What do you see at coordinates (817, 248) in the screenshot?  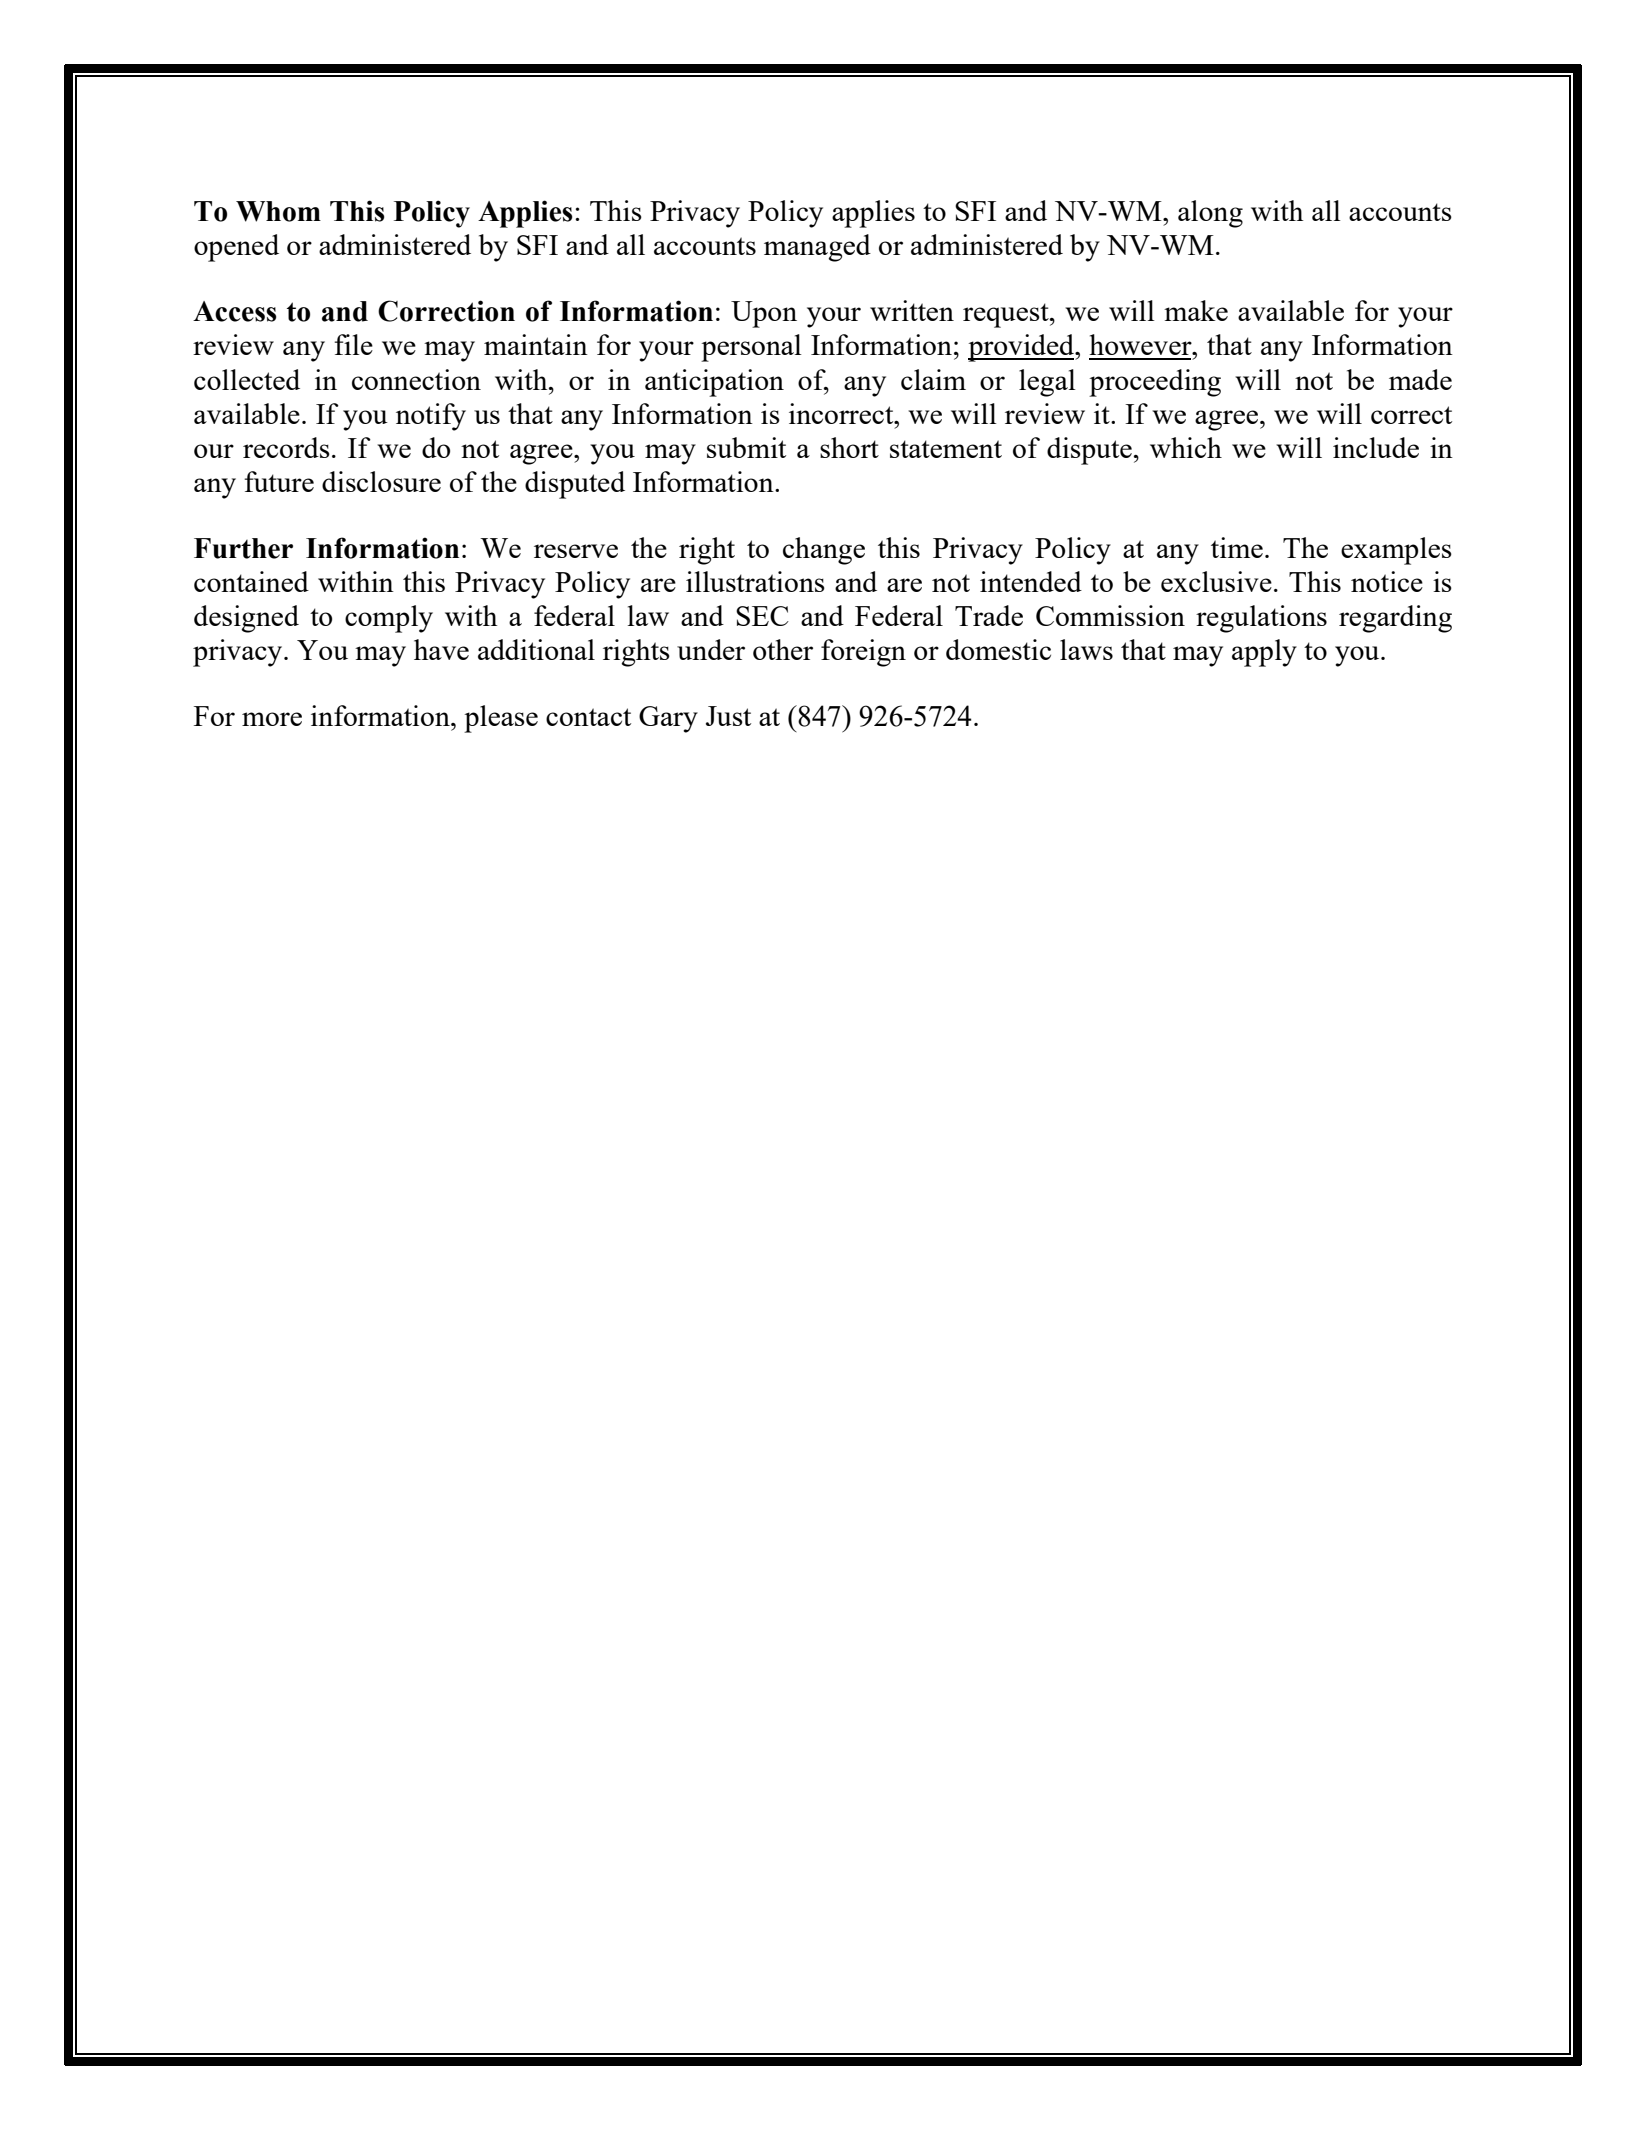 I see `managed` at bounding box center [817, 248].
